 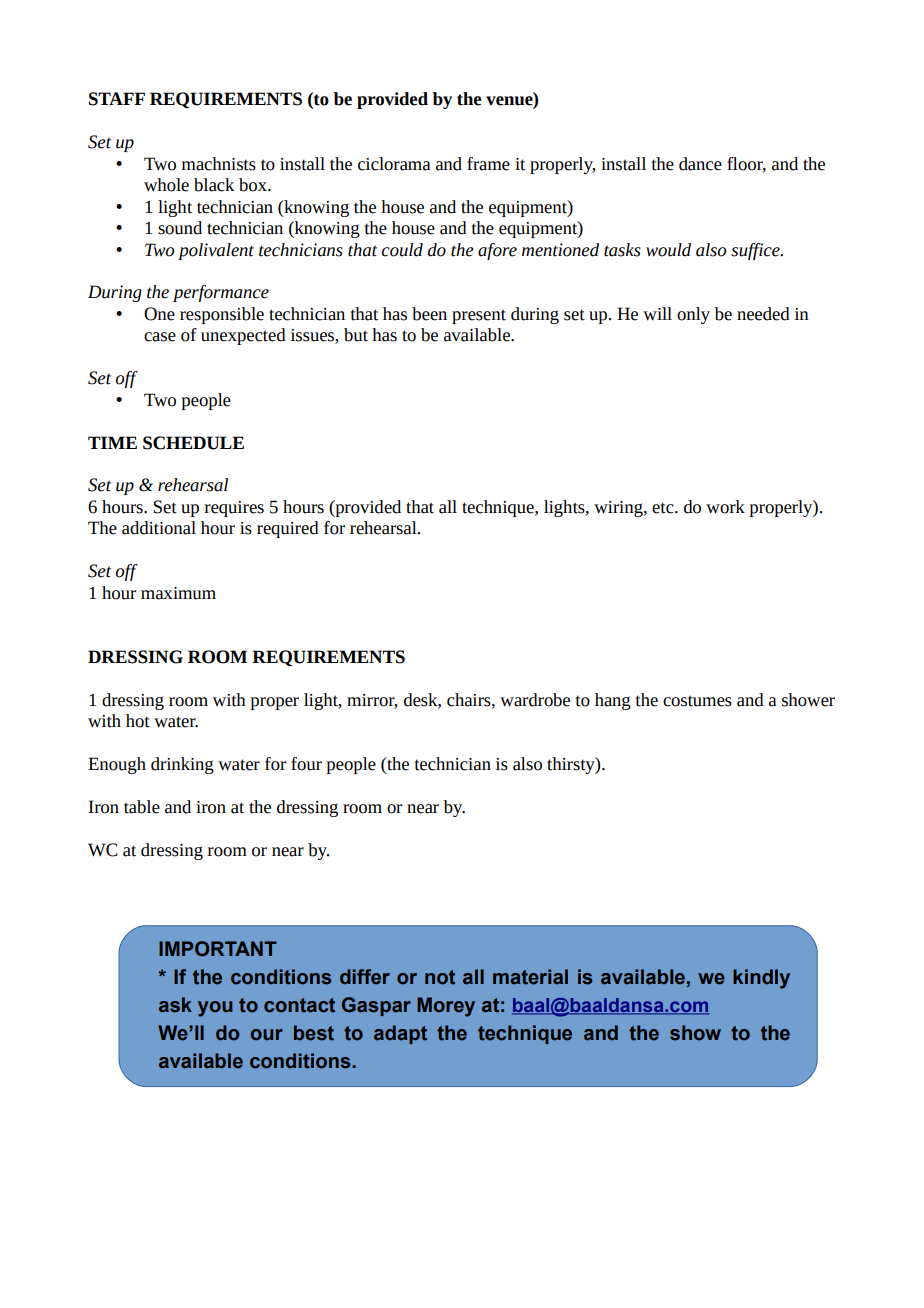 I want to click on you, so click(x=215, y=1009).
